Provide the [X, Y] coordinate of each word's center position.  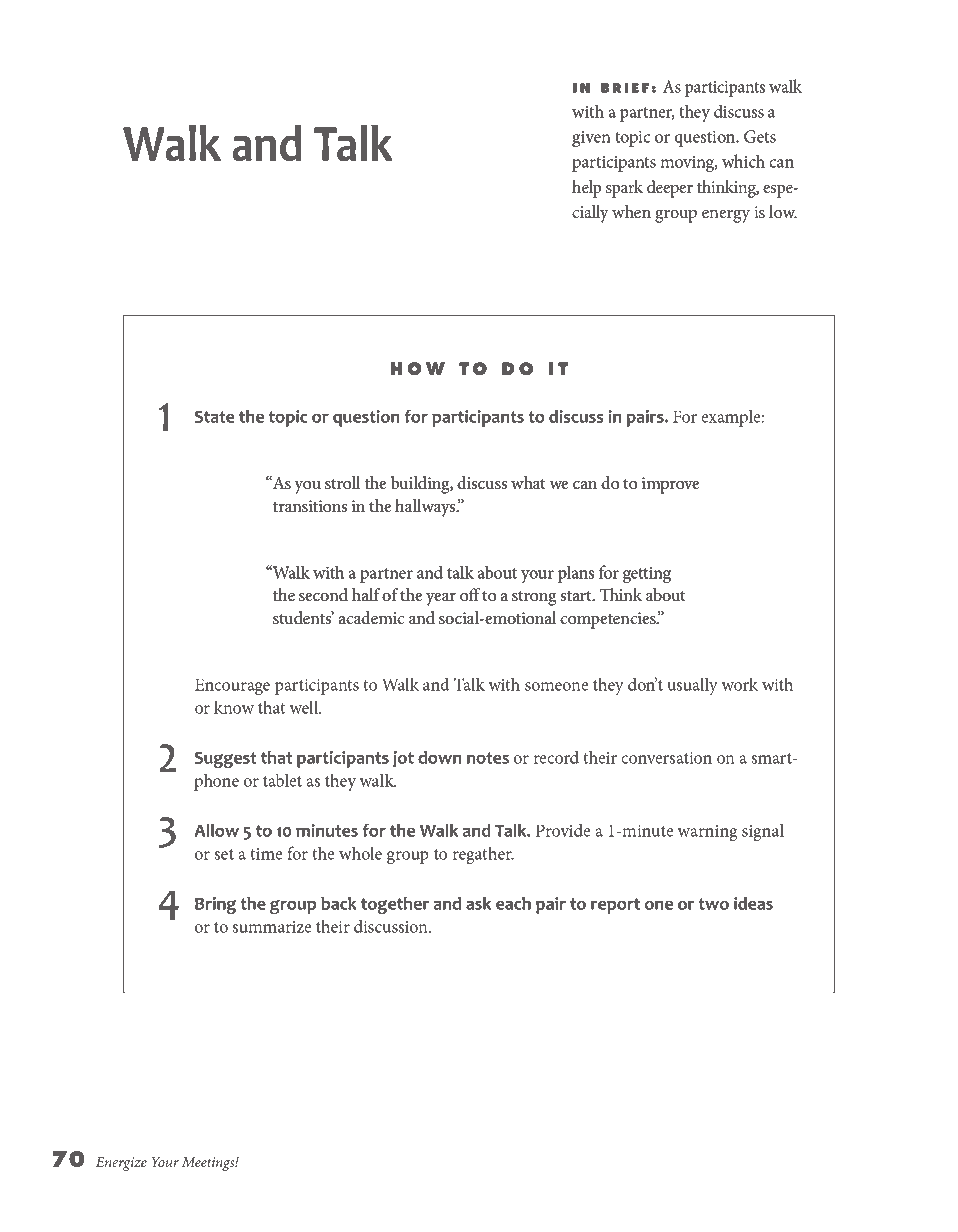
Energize [121, 1164]
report [615, 906]
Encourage [232, 686]
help [586, 189]
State [215, 416]
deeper [670, 189]
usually [693, 686]
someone [556, 686]
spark [624, 189]
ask [478, 903]
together [395, 905]
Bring [215, 905]
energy [726, 216]
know [234, 707]
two [714, 904]
